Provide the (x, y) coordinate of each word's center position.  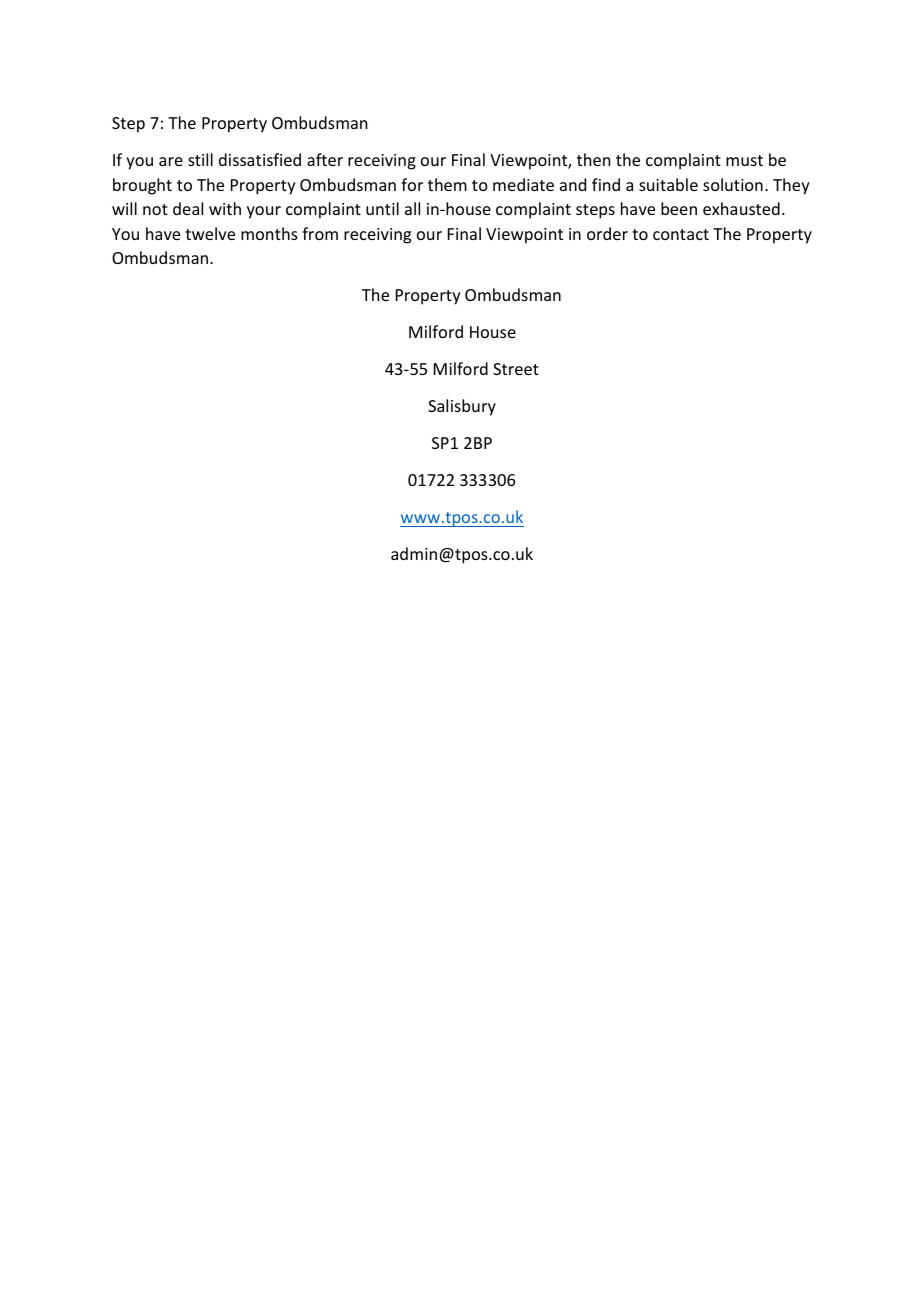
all (412, 208)
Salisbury (462, 407)
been (679, 208)
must (744, 160)
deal (188, 208)
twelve (210, 233)
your (264, 212)
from (320, 233)
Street (516, 369)
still (200, 159)
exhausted (741, 208)
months (269, 233)
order (607, 233)
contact (681, 234)
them (447, 184)
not (155, 209)
